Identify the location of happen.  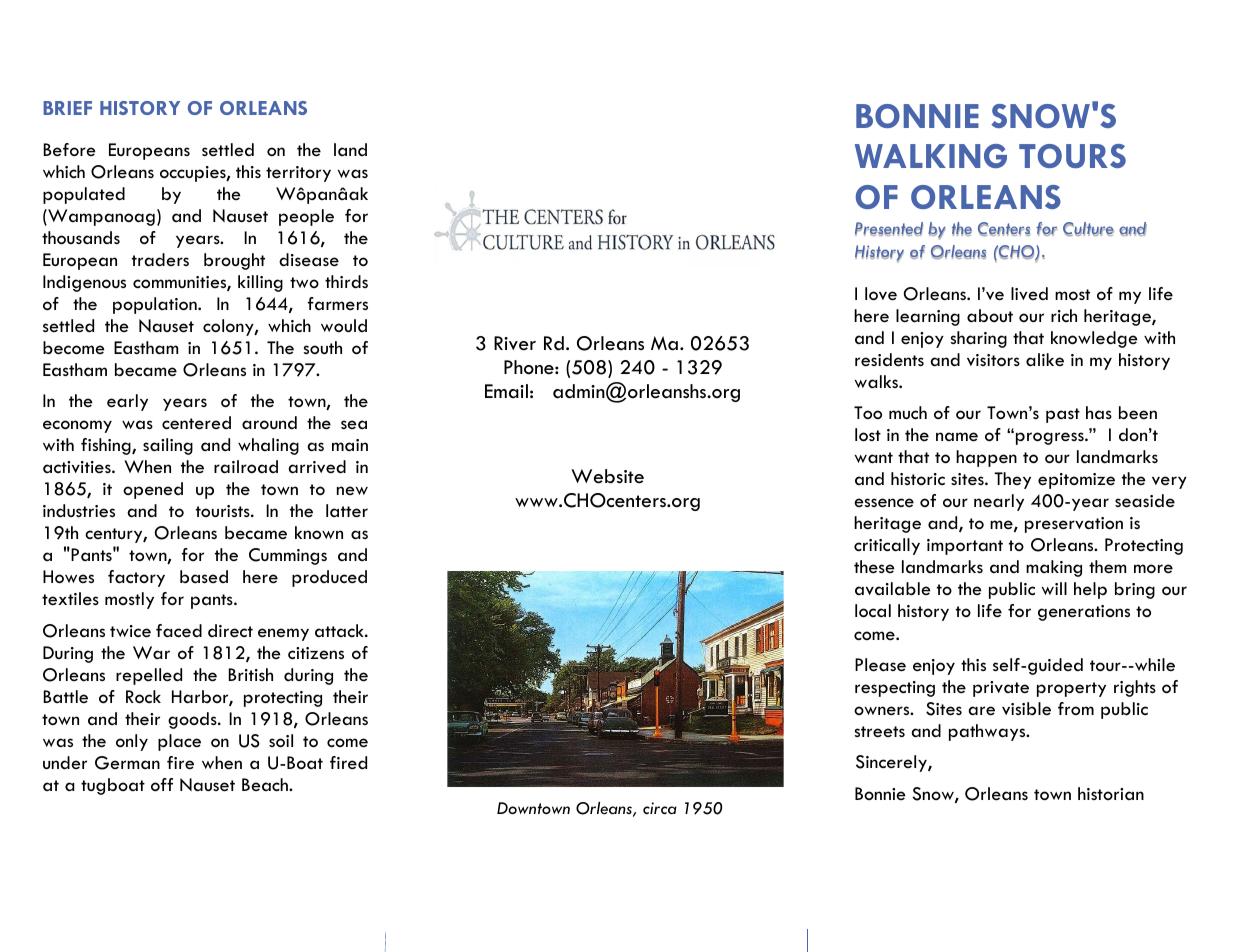
(986, 458).
